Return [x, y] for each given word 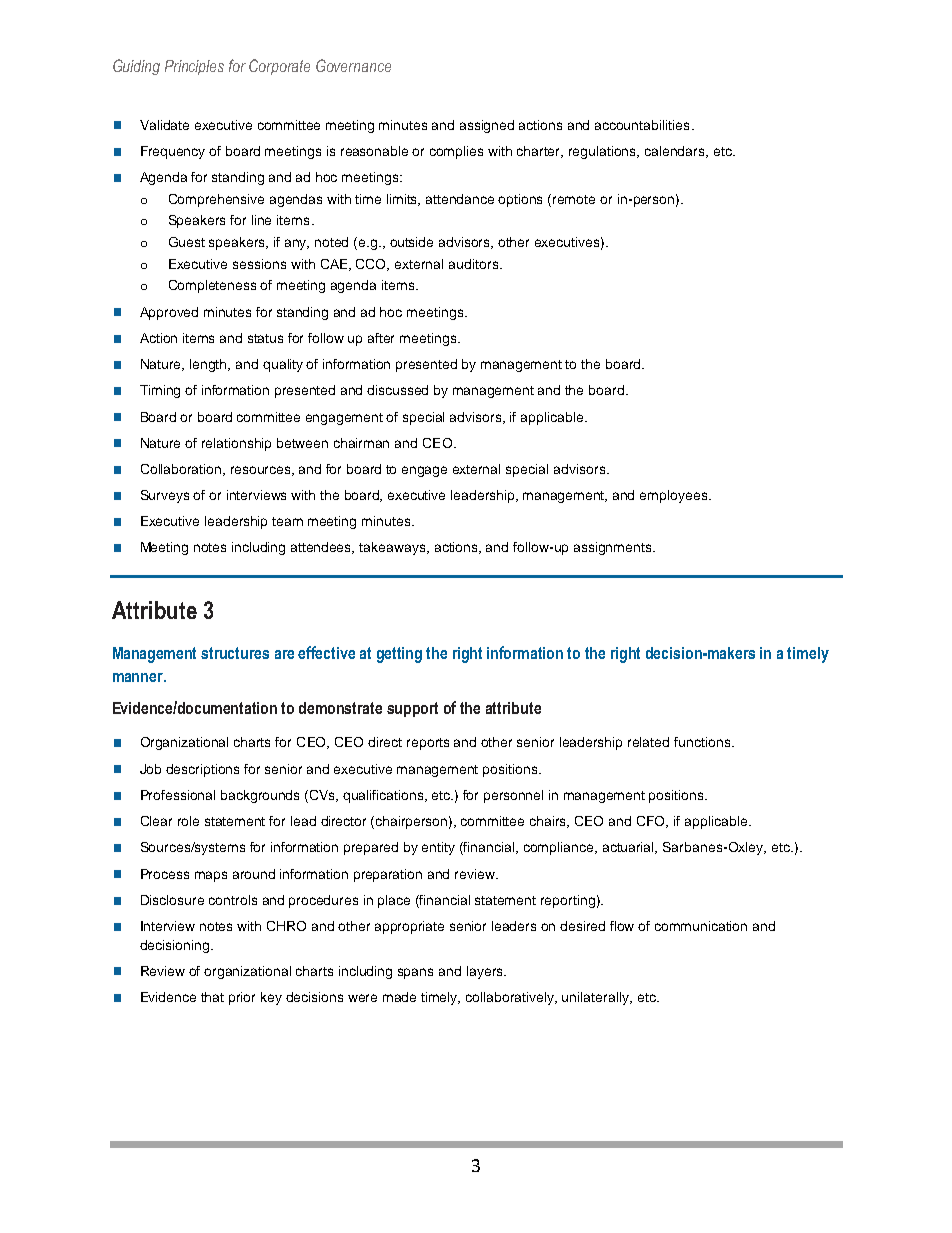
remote [574, 199]
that [212, 997]
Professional [178, 795]
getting [399, 655]
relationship [236, 444]
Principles [194, 67]
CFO [652, 822]
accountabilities [642, 125]
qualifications [385, 796]
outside [411, 242]
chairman [361, 443]
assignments [614, 548]
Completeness [212, 286]
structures [235, 653]
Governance [353, 65]
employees [675, 496]
